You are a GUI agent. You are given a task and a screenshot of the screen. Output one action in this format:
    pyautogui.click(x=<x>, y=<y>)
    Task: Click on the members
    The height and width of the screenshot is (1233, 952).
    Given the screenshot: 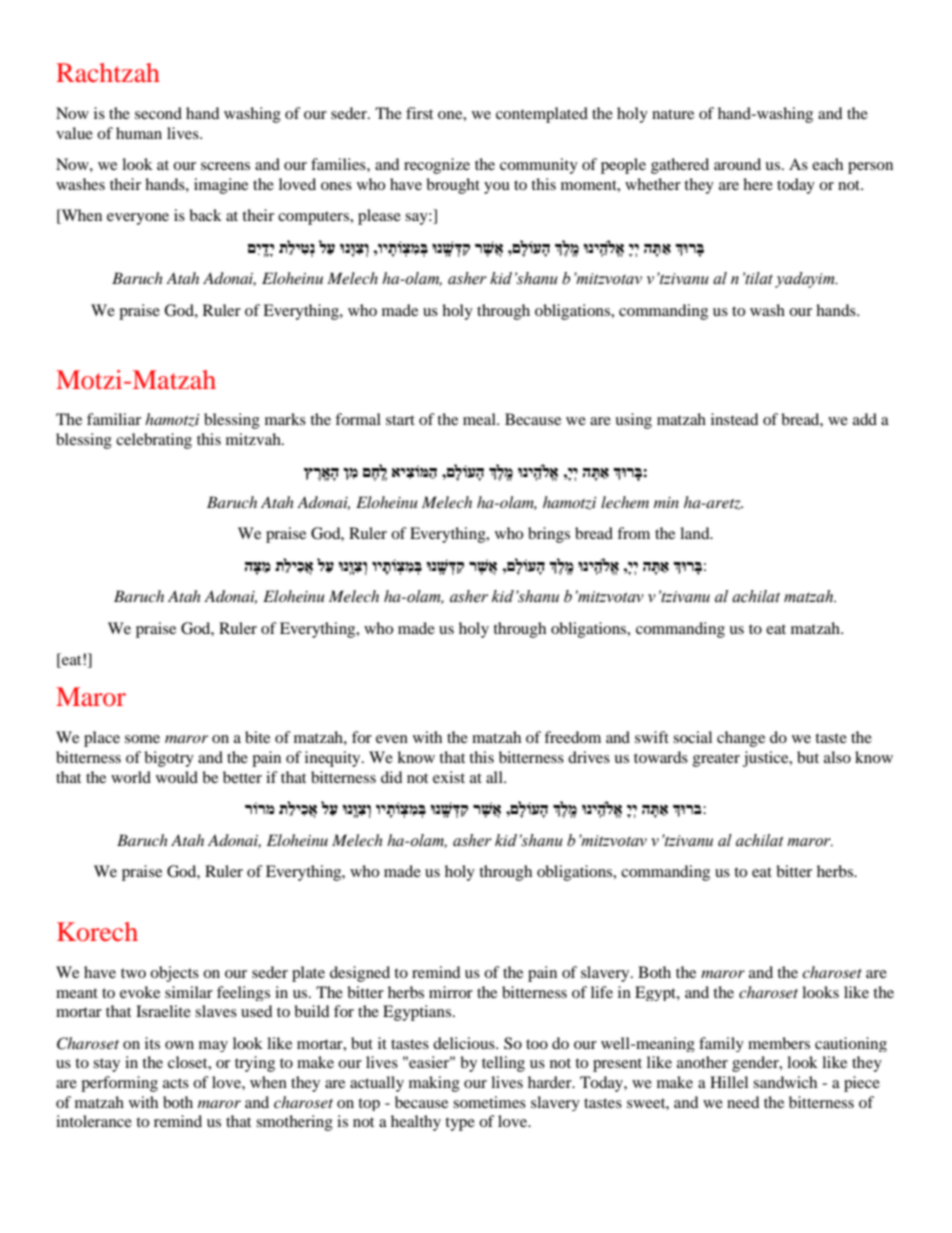 What is the action you would take?
    pyautogui.click(x=779, y=1043)
